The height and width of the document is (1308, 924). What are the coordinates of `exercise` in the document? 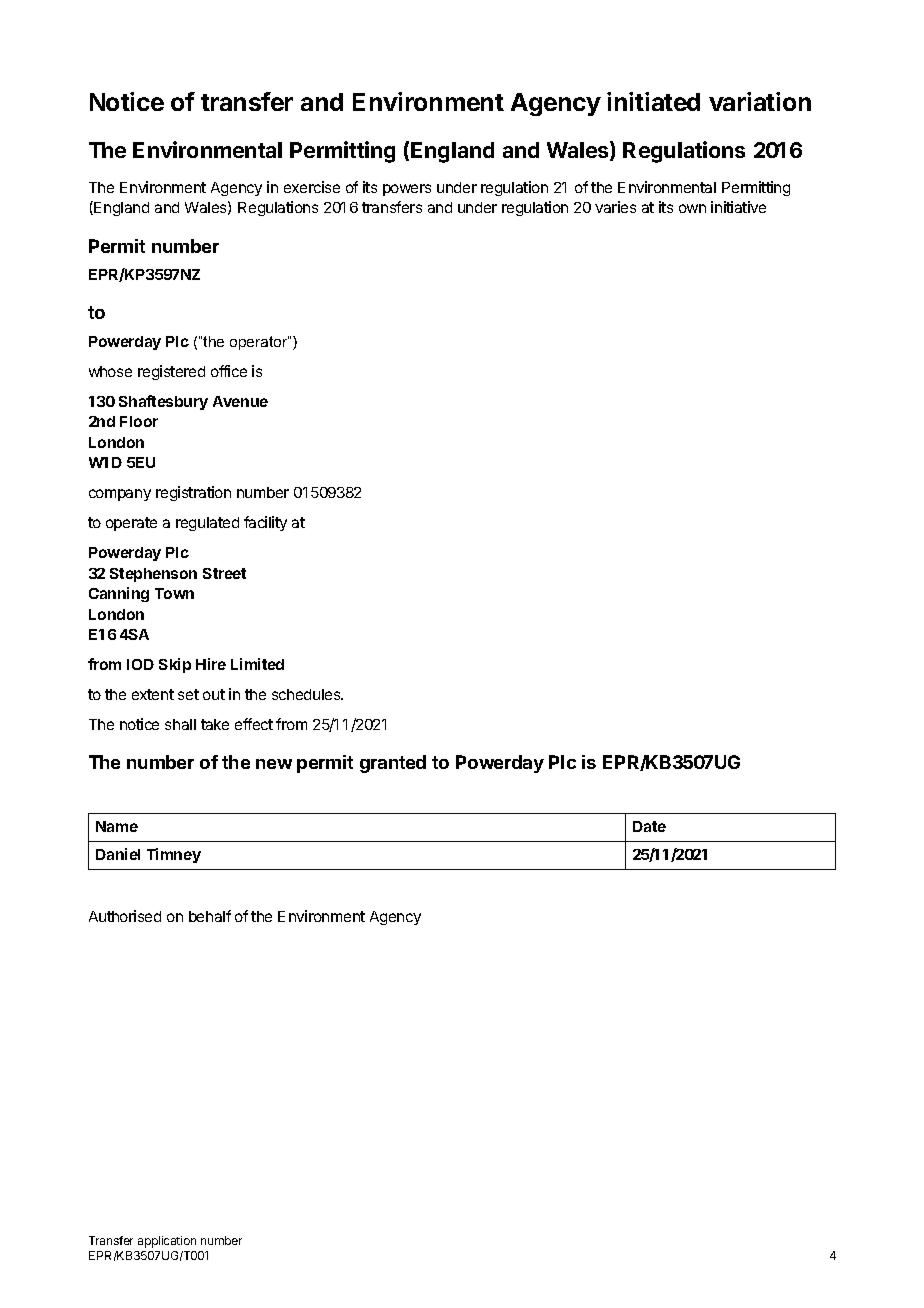 It's located at (312, 187).
